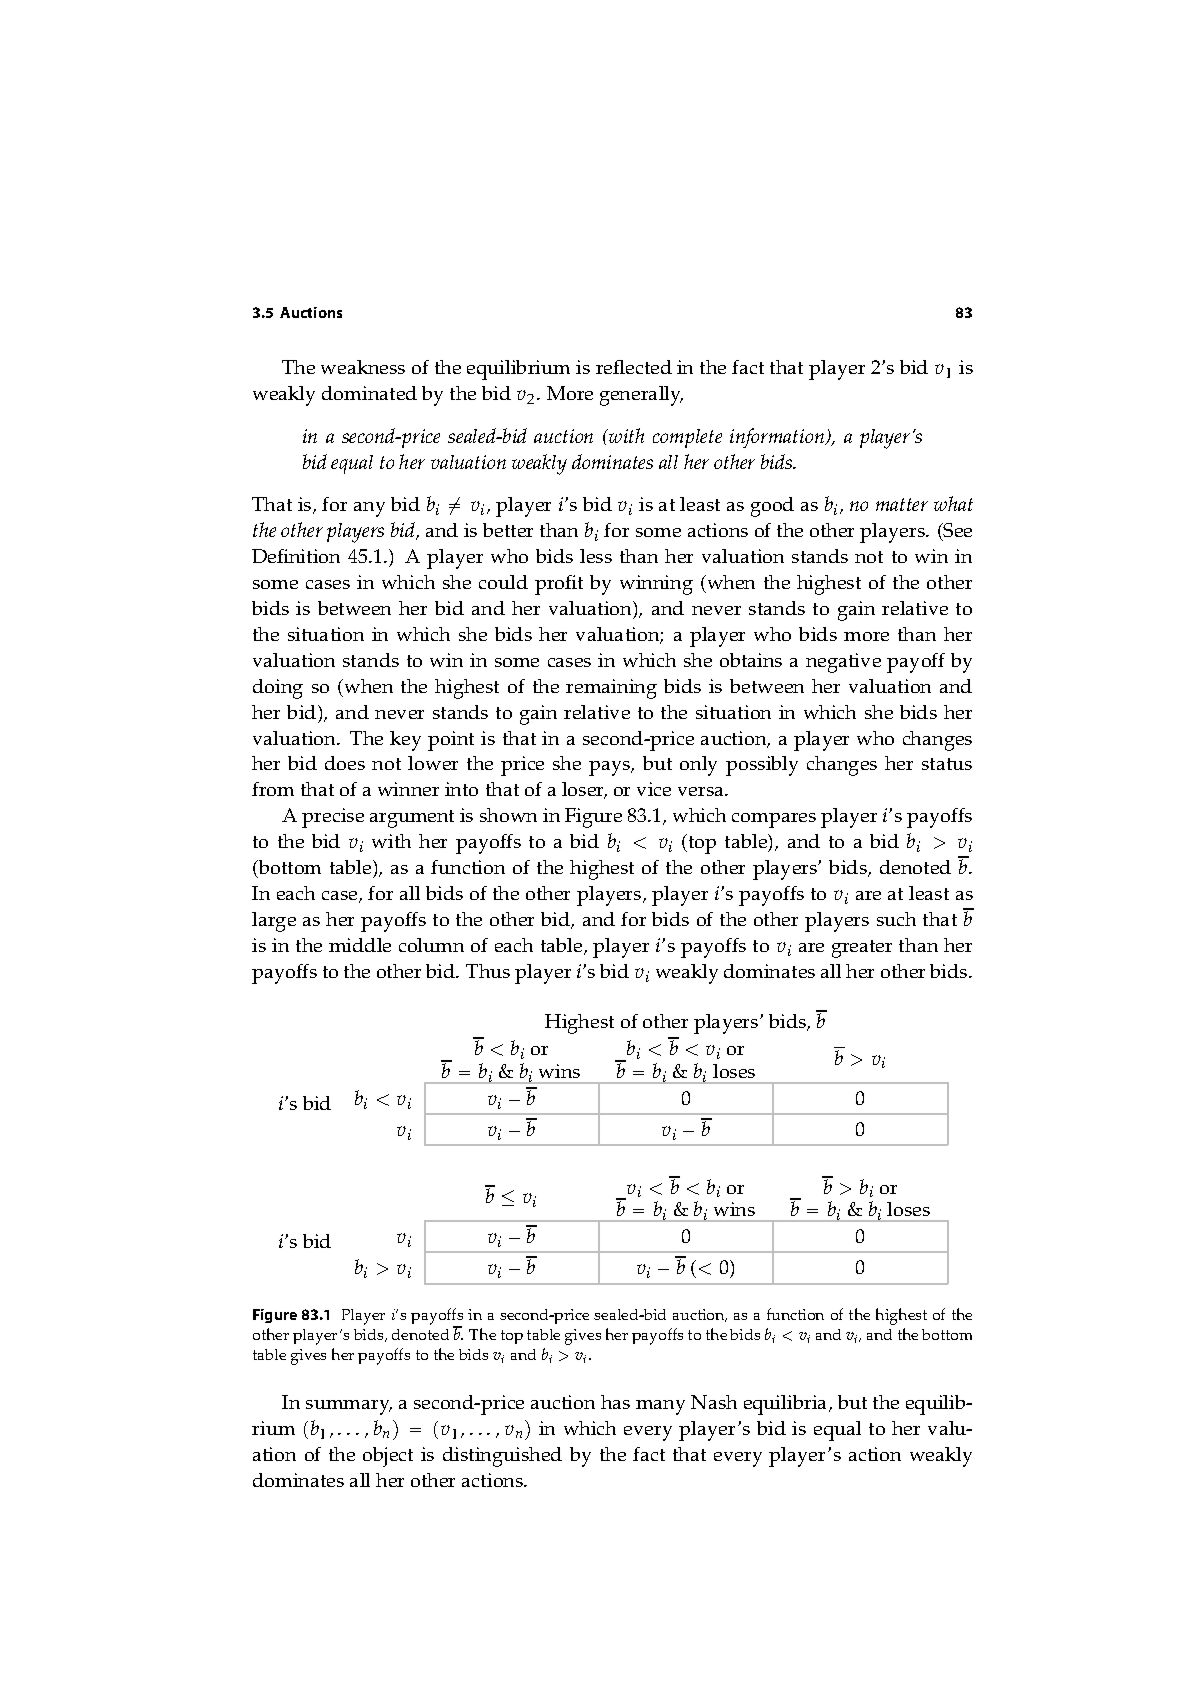  I want to click on has, so click(615, 1402).
